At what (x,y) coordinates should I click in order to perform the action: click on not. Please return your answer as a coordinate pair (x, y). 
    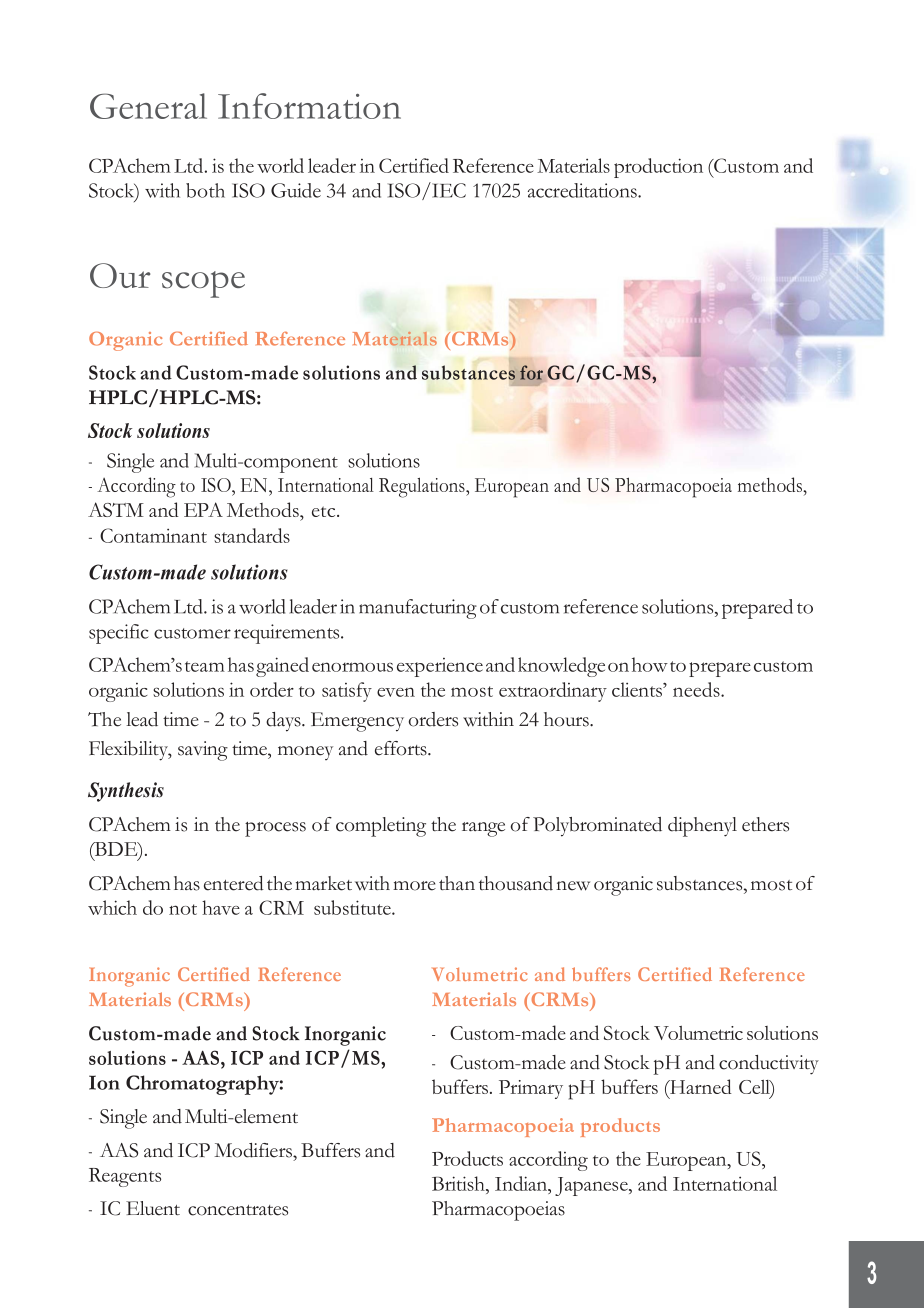
    Looking at the image, I should click on (183, 909).
